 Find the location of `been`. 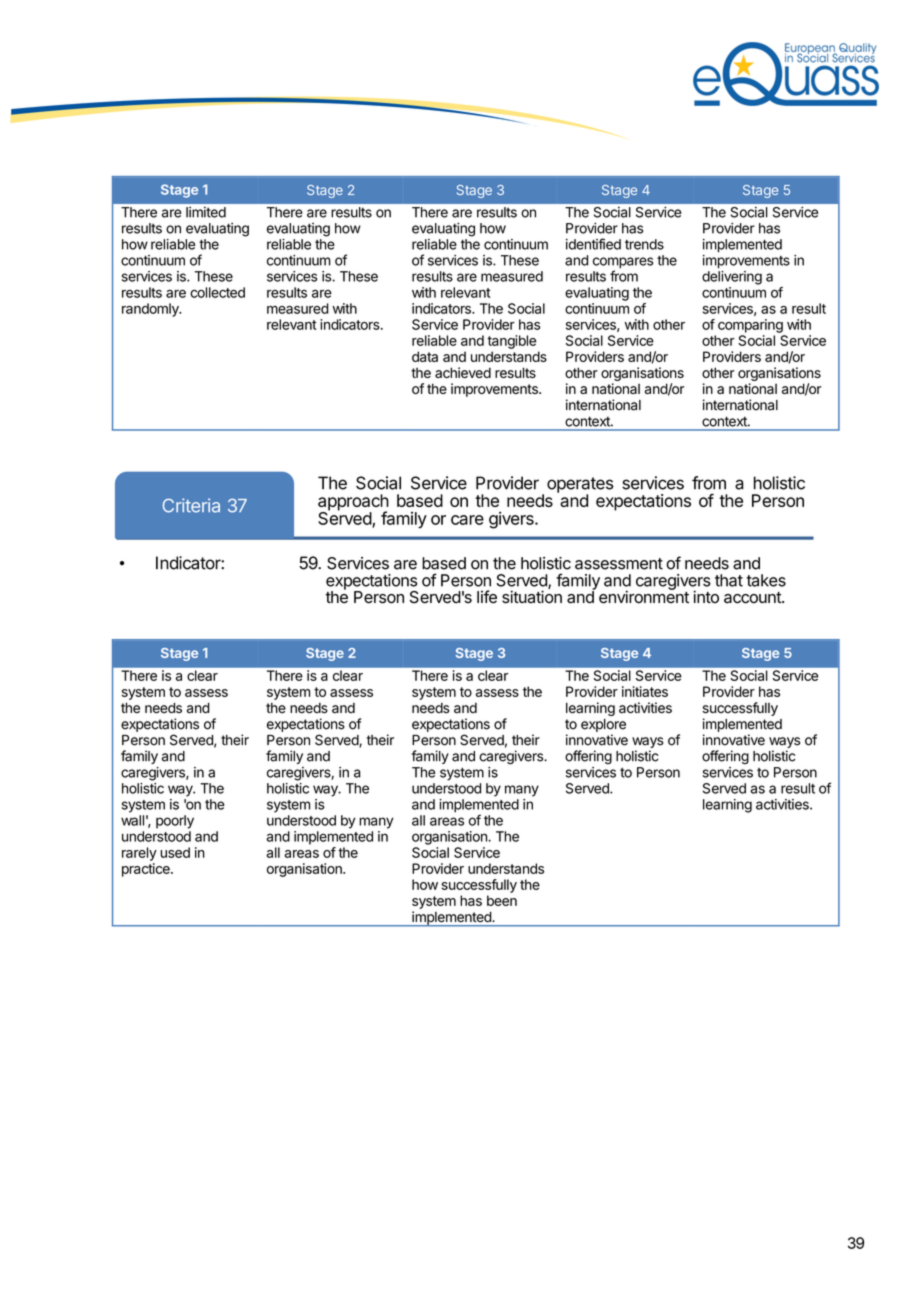

been is located at coordinates (502, 900).
